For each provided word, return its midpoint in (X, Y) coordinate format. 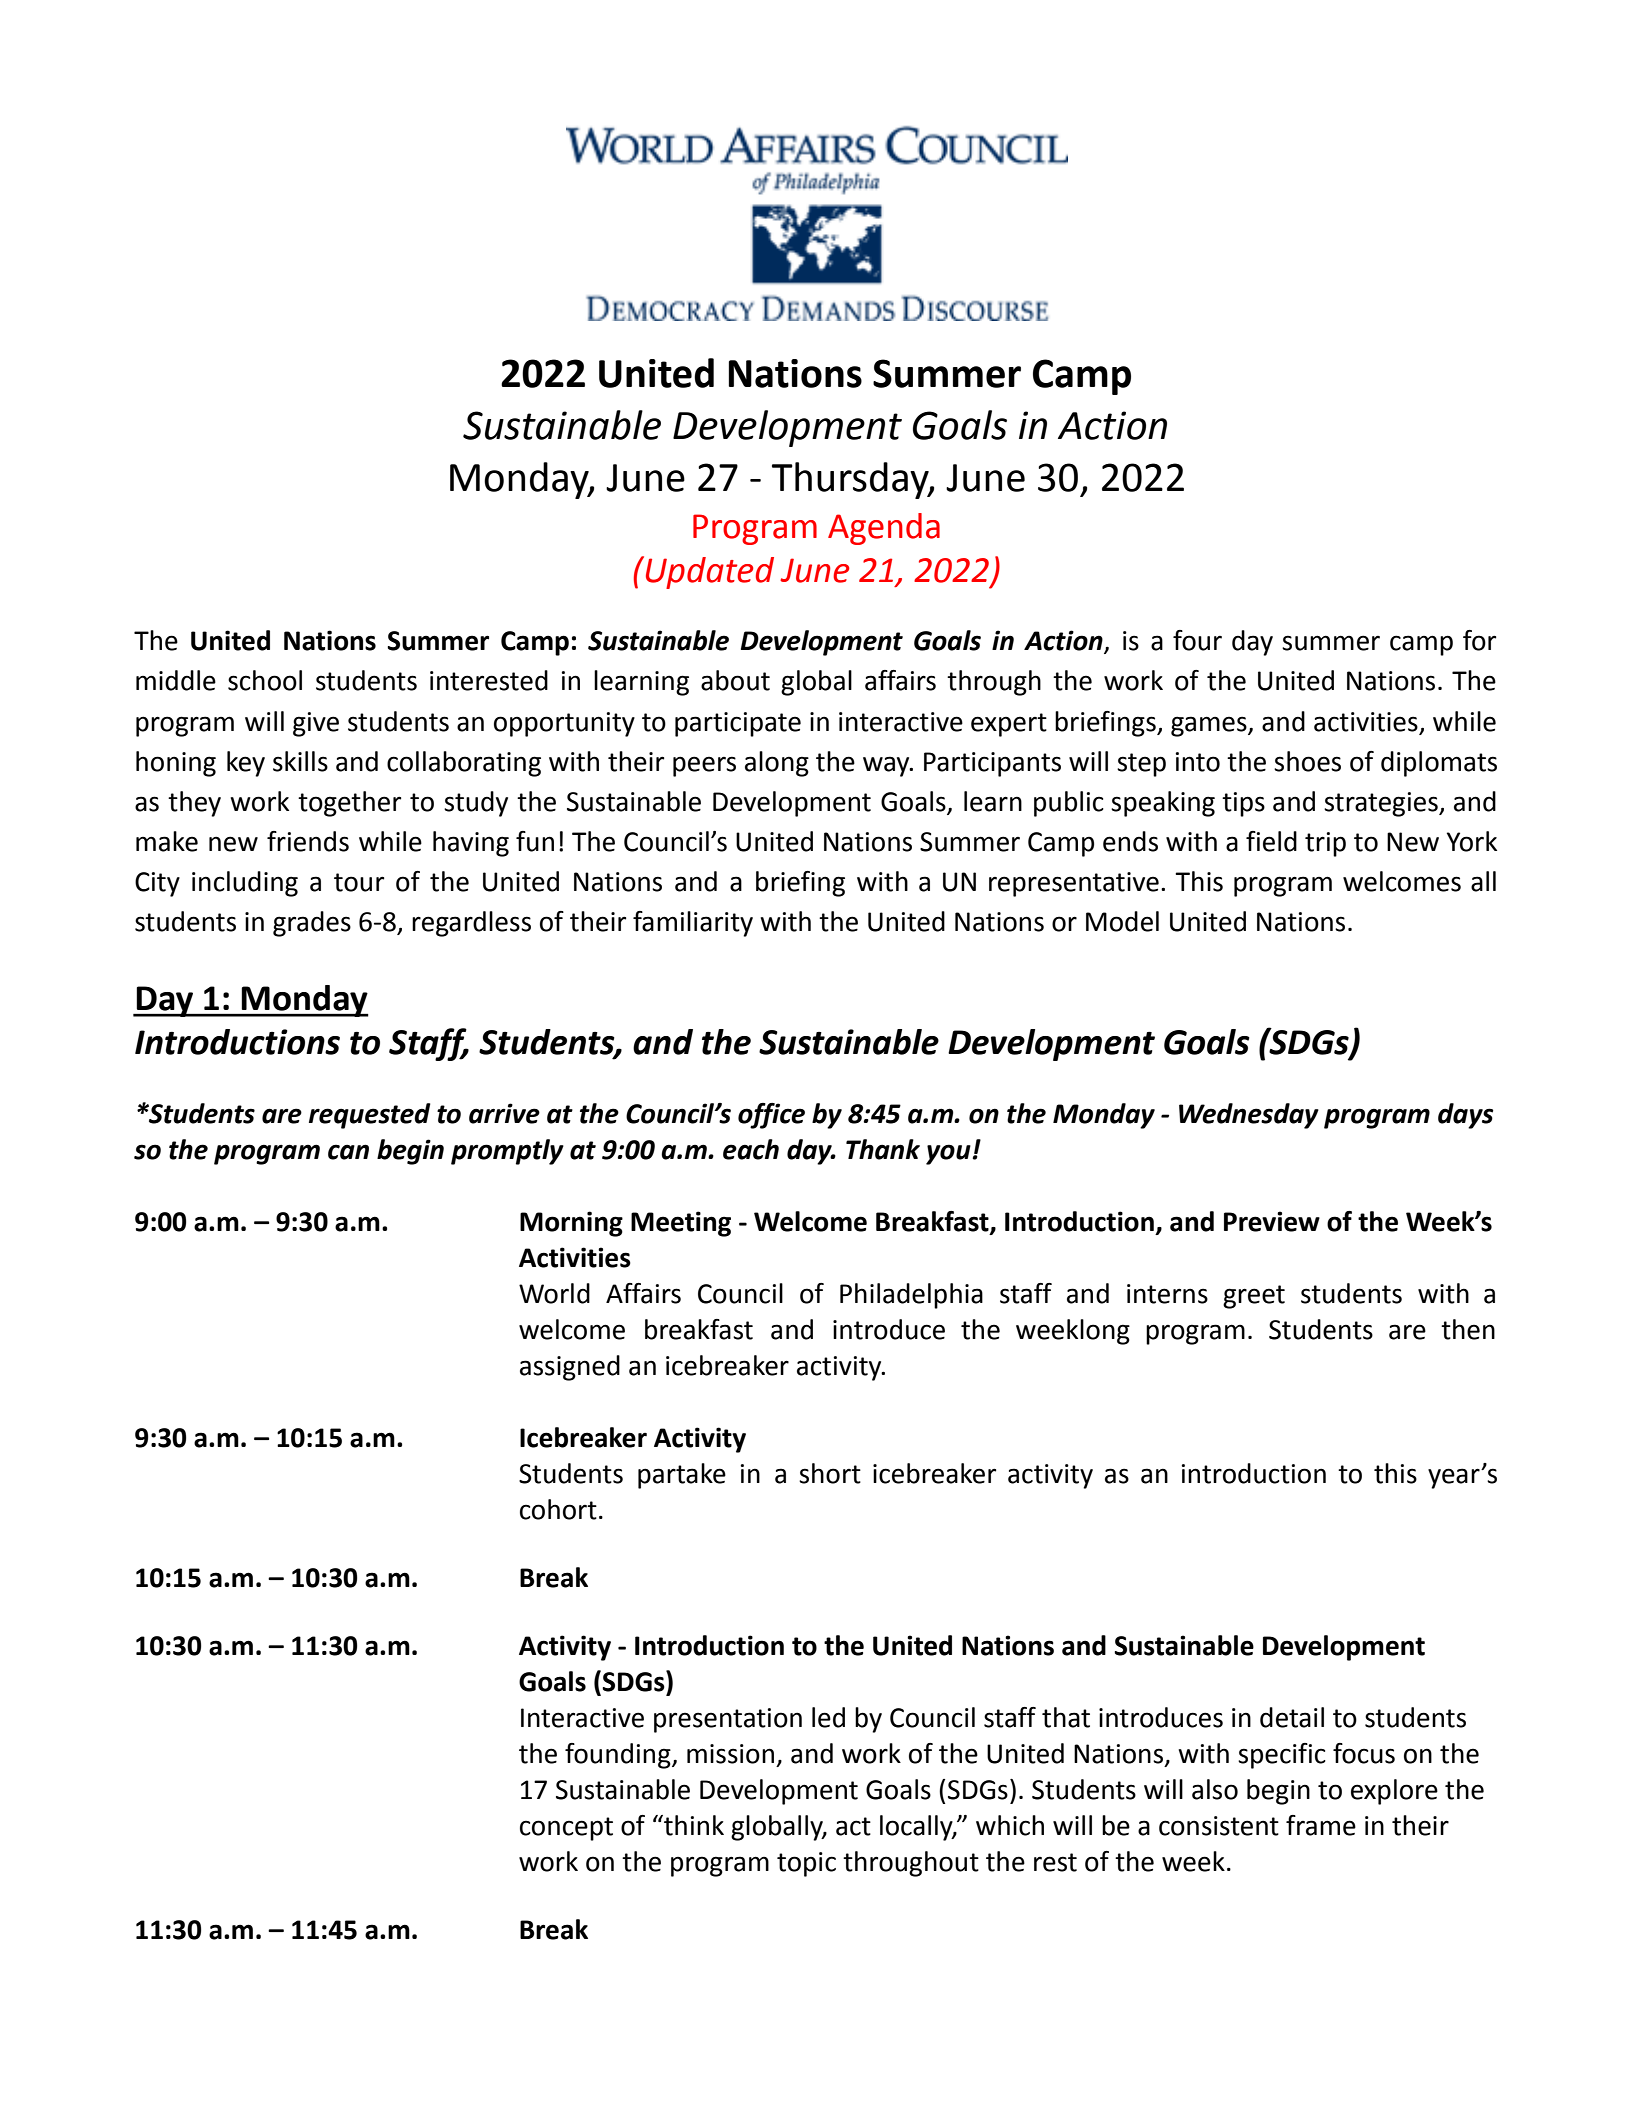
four (1197, 640)
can (348, 1152)
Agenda (884, 529)
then (1468, 1329)
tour (359, 882)
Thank (883, 1149)
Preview (1272, 1221)
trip (1325, 844)
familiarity (693, 924)
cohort (558, 1509)
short (830, 1473)
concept (566, 1829)
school (265, 680)
